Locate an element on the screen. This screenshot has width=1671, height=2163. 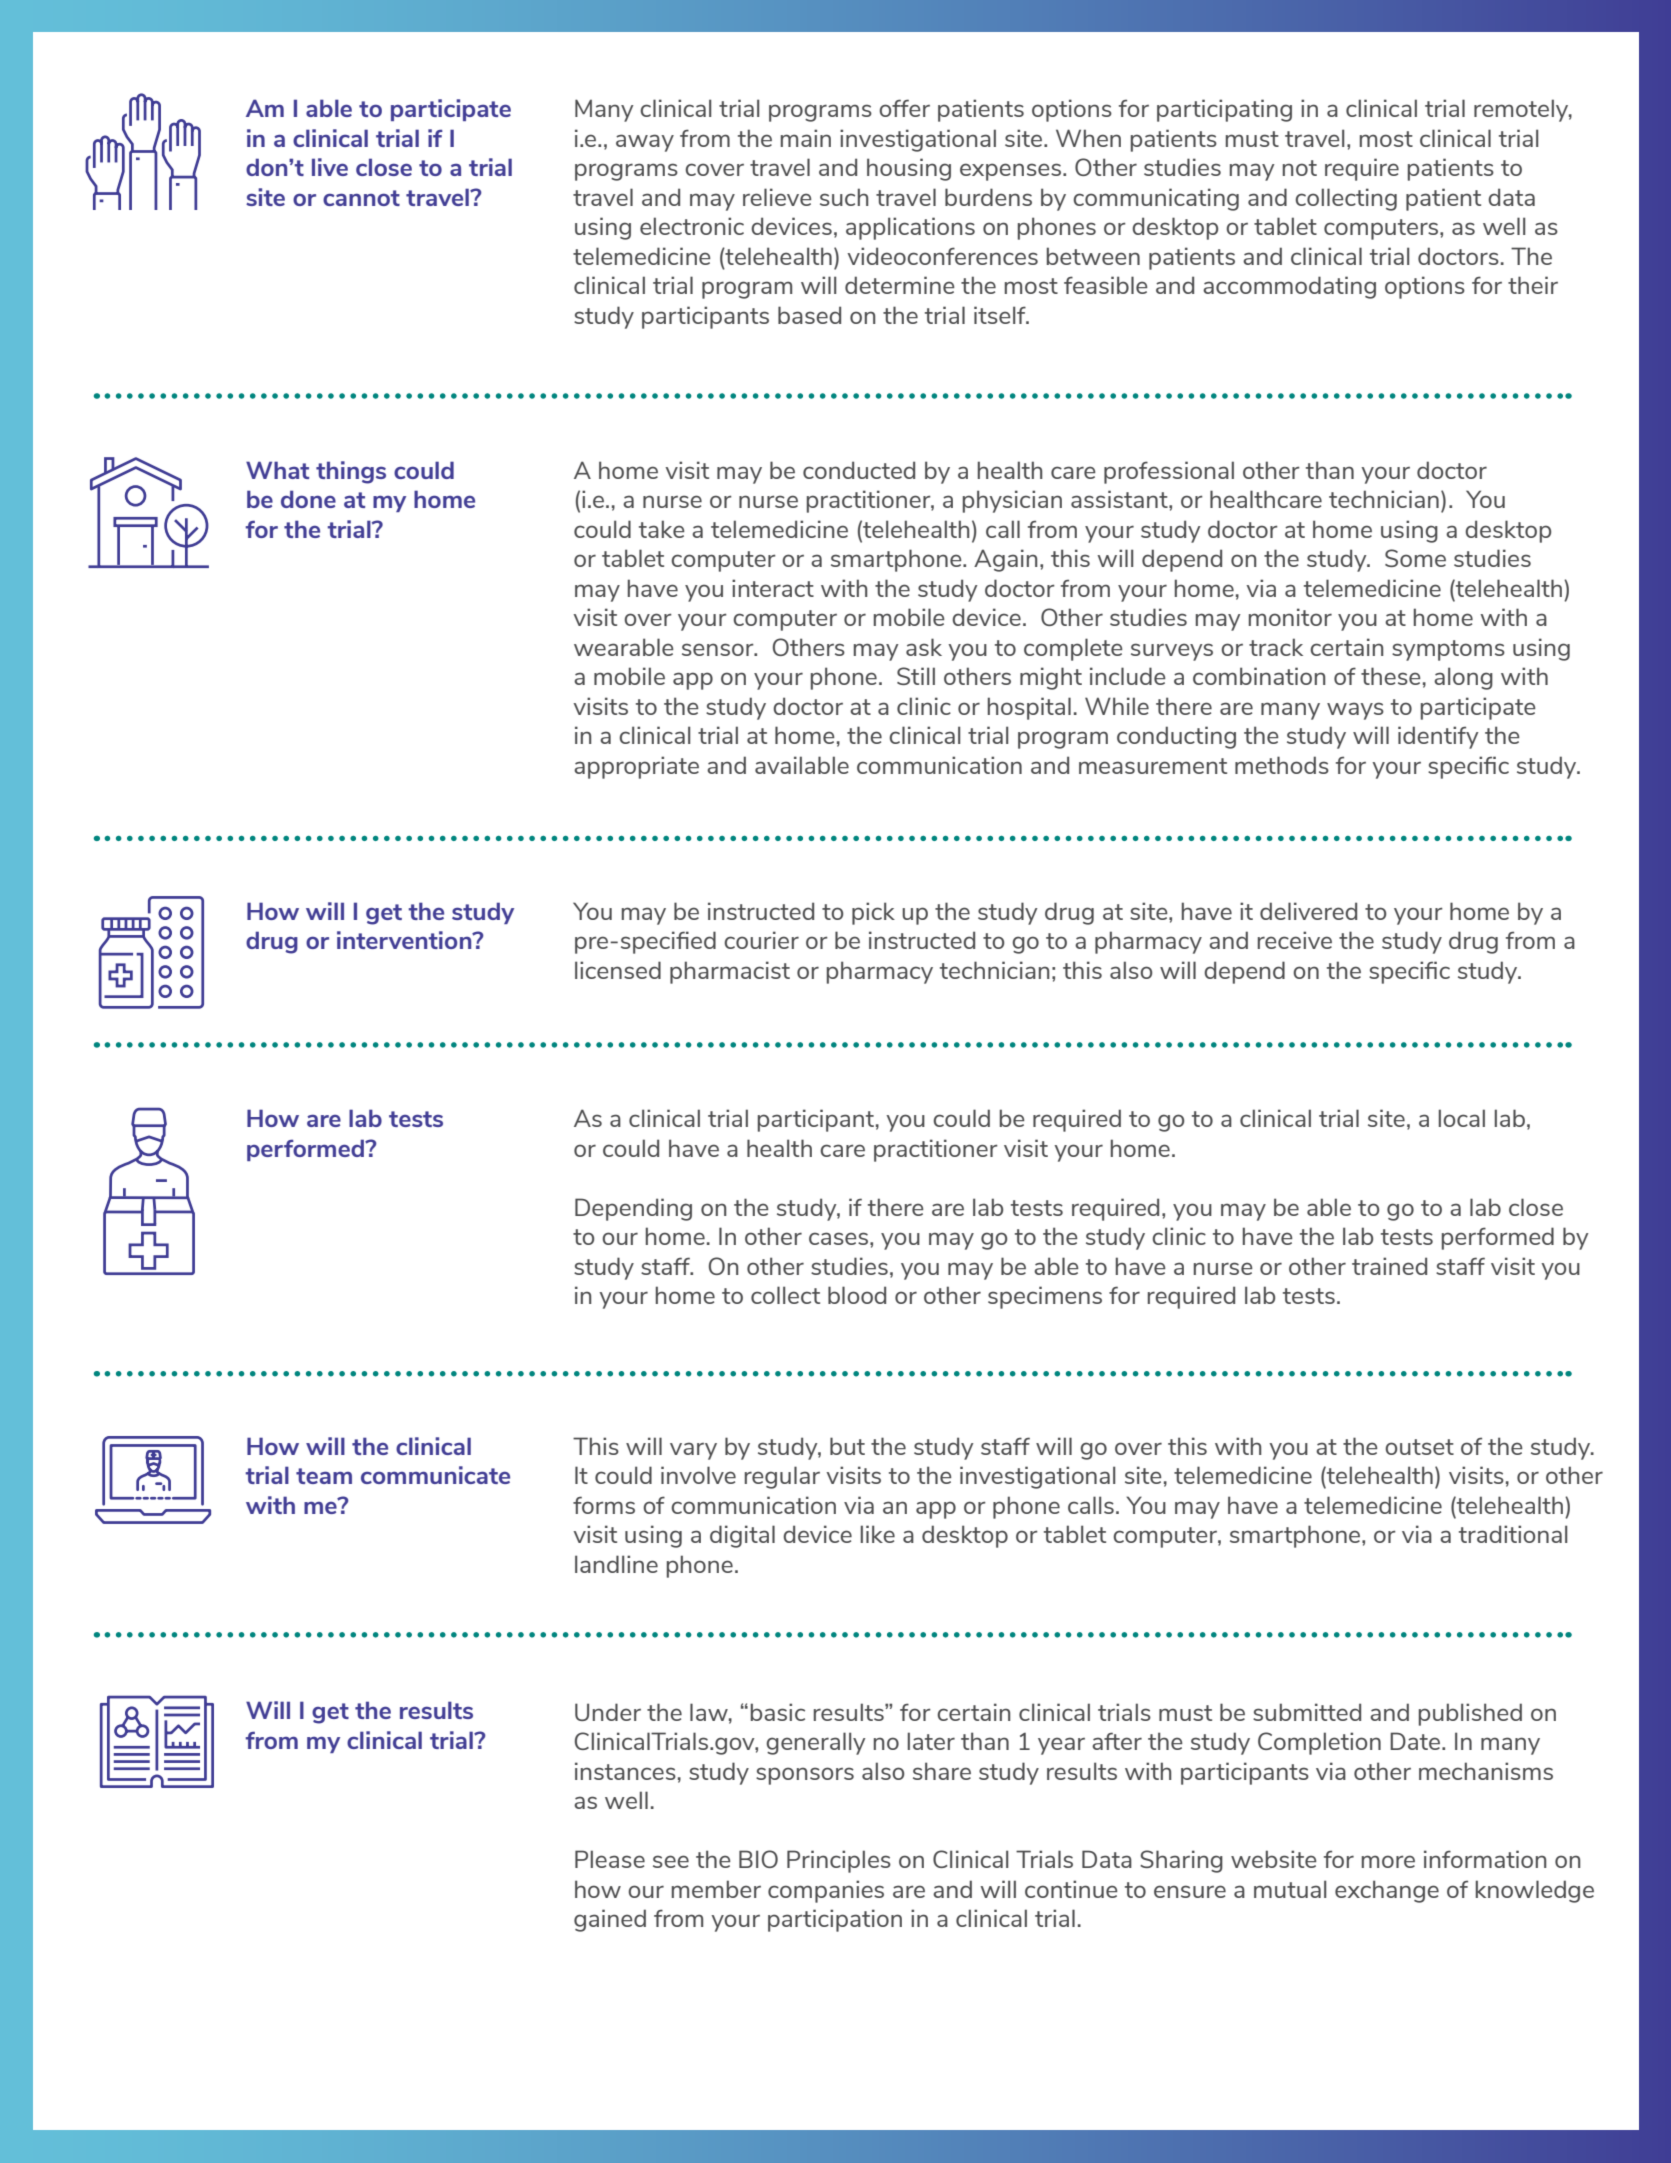
communicate is located at coordinates (435, 1475).
